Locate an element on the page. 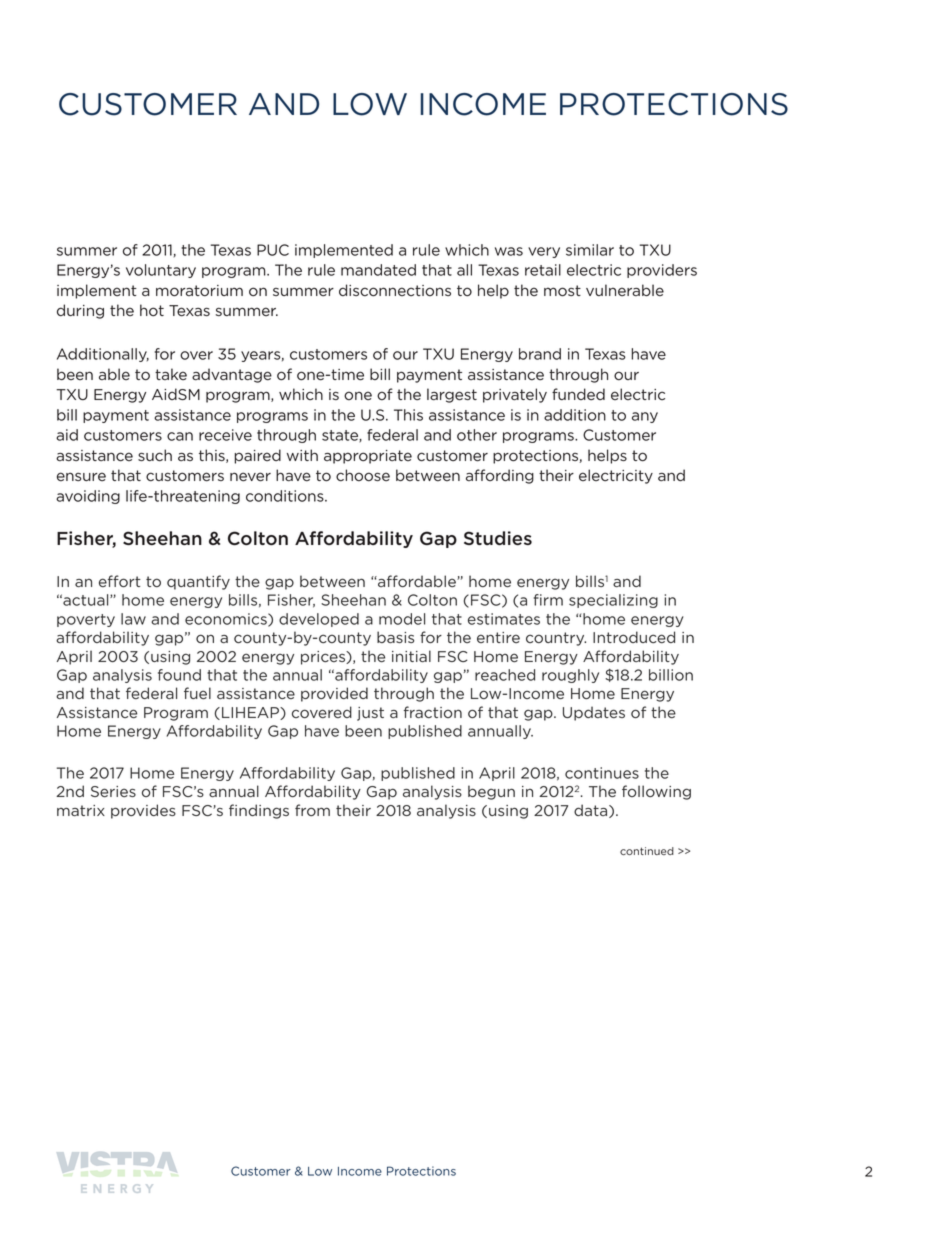 This page has width=952, height=1233. effort is located at coordinates (120, 581).
